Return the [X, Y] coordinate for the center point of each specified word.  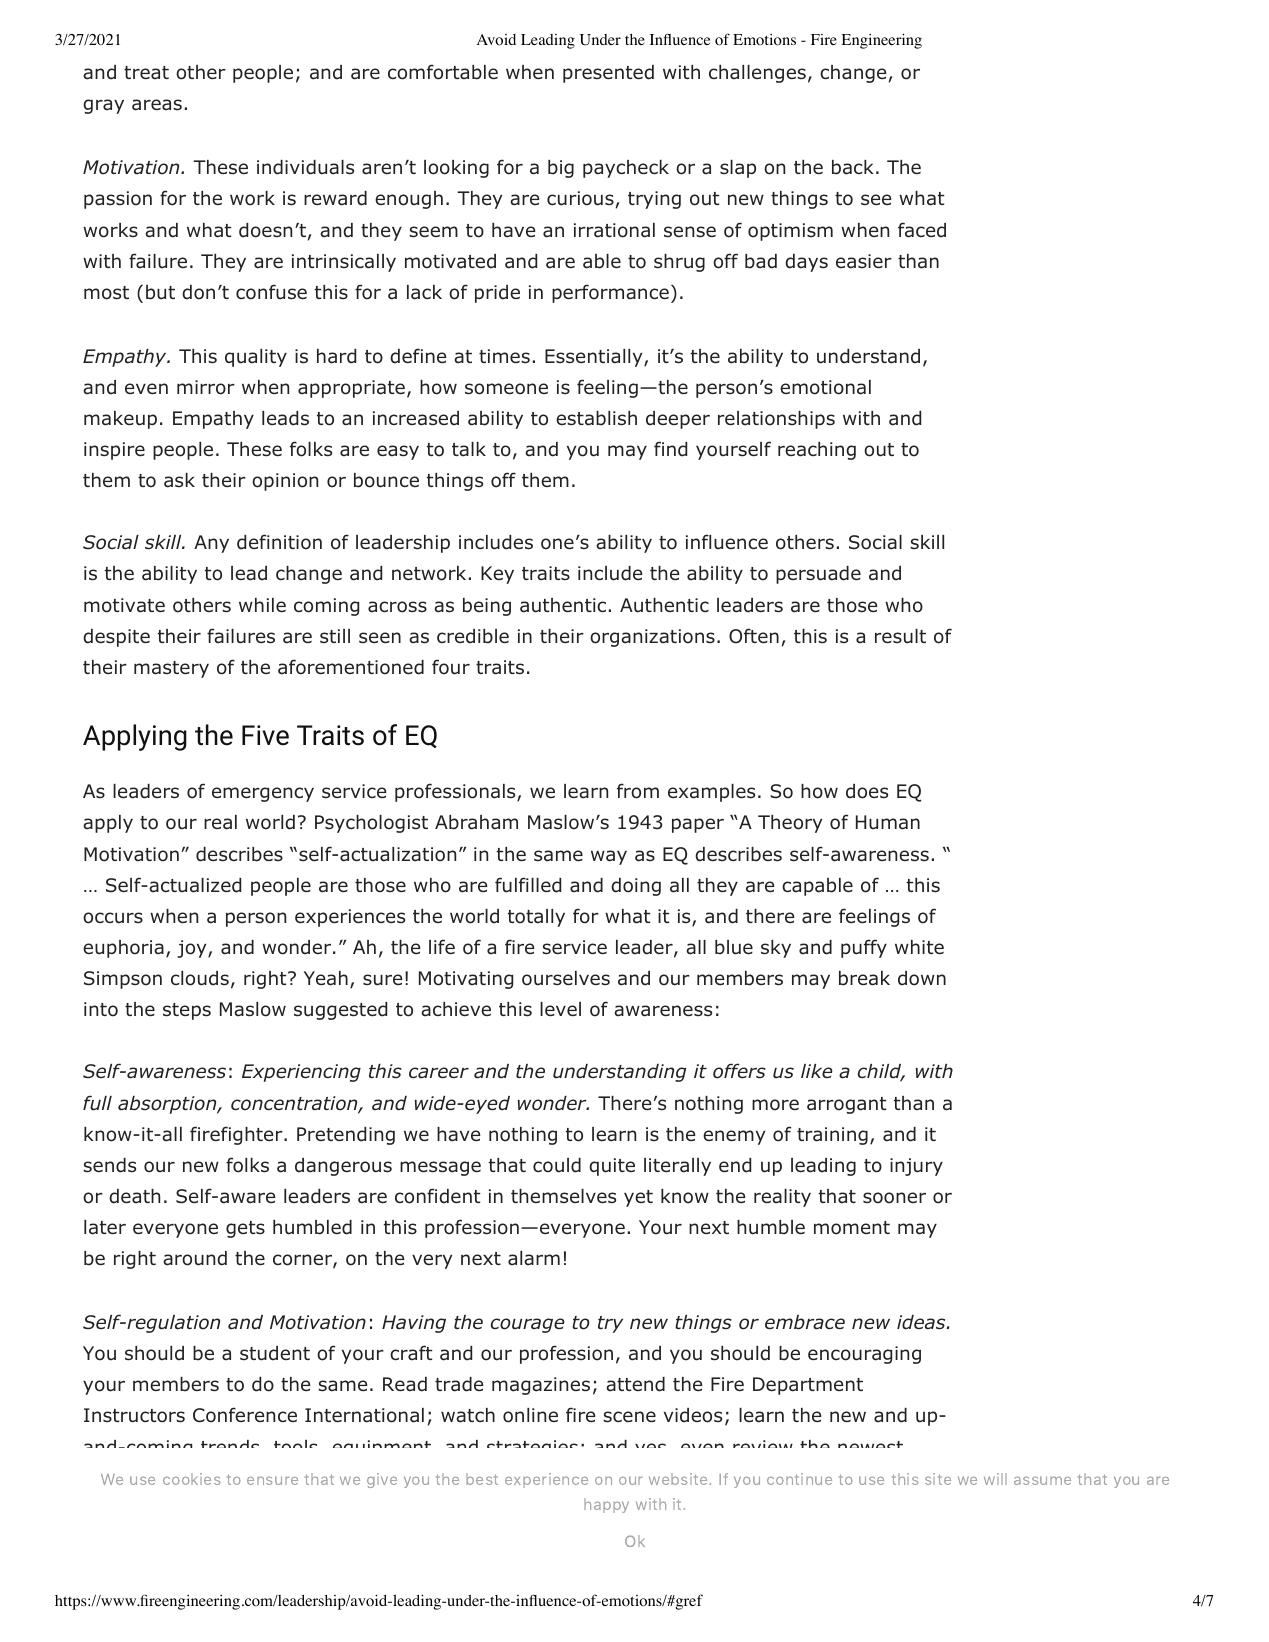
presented [608, 74]
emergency [263, 794]
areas [157, 105]
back [853, 167]
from [638, 791]
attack [623, 1480]
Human [888, 822]
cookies [191, 1479]
